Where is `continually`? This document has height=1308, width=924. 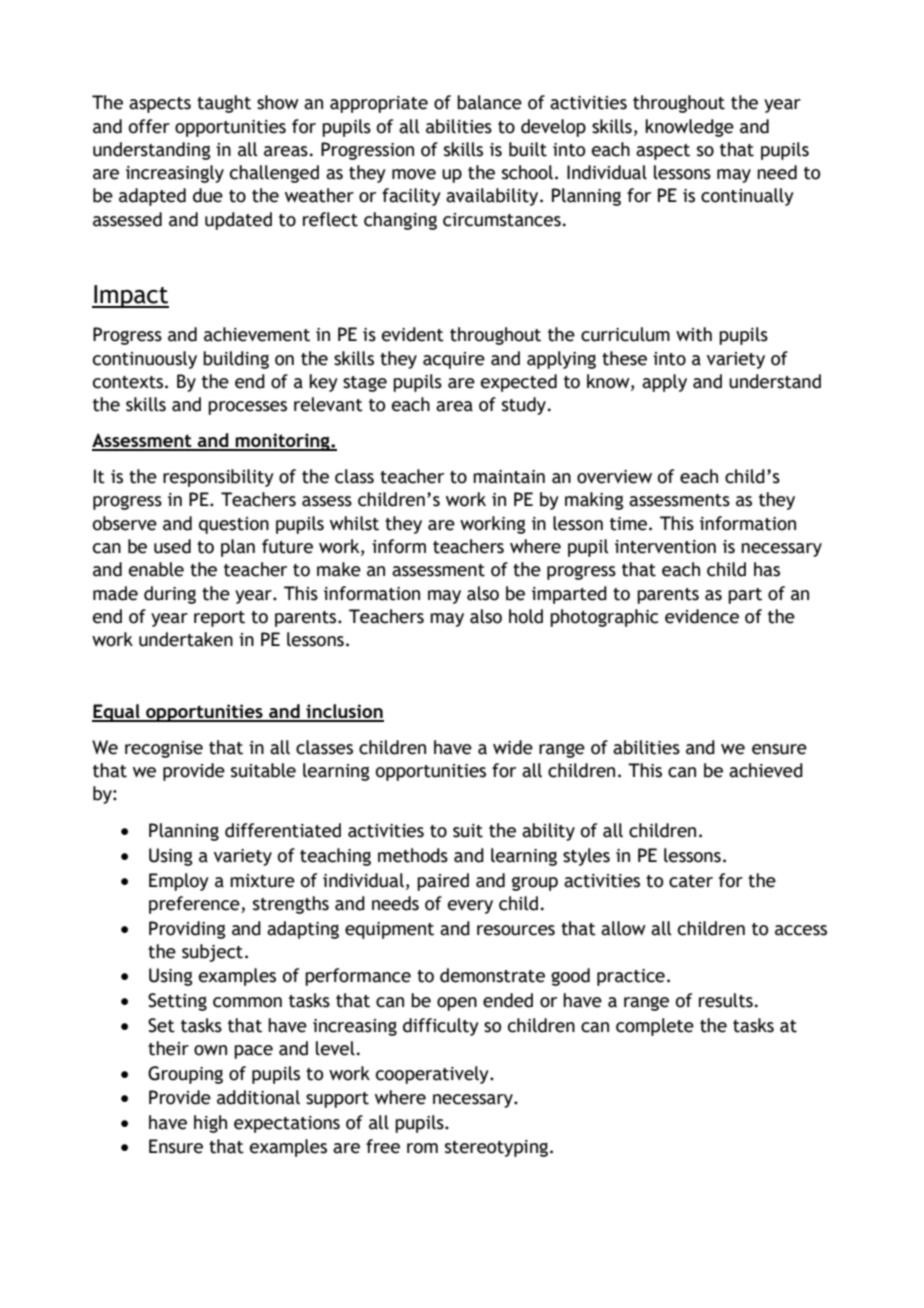 continually is located at coordinates (747, 197).
